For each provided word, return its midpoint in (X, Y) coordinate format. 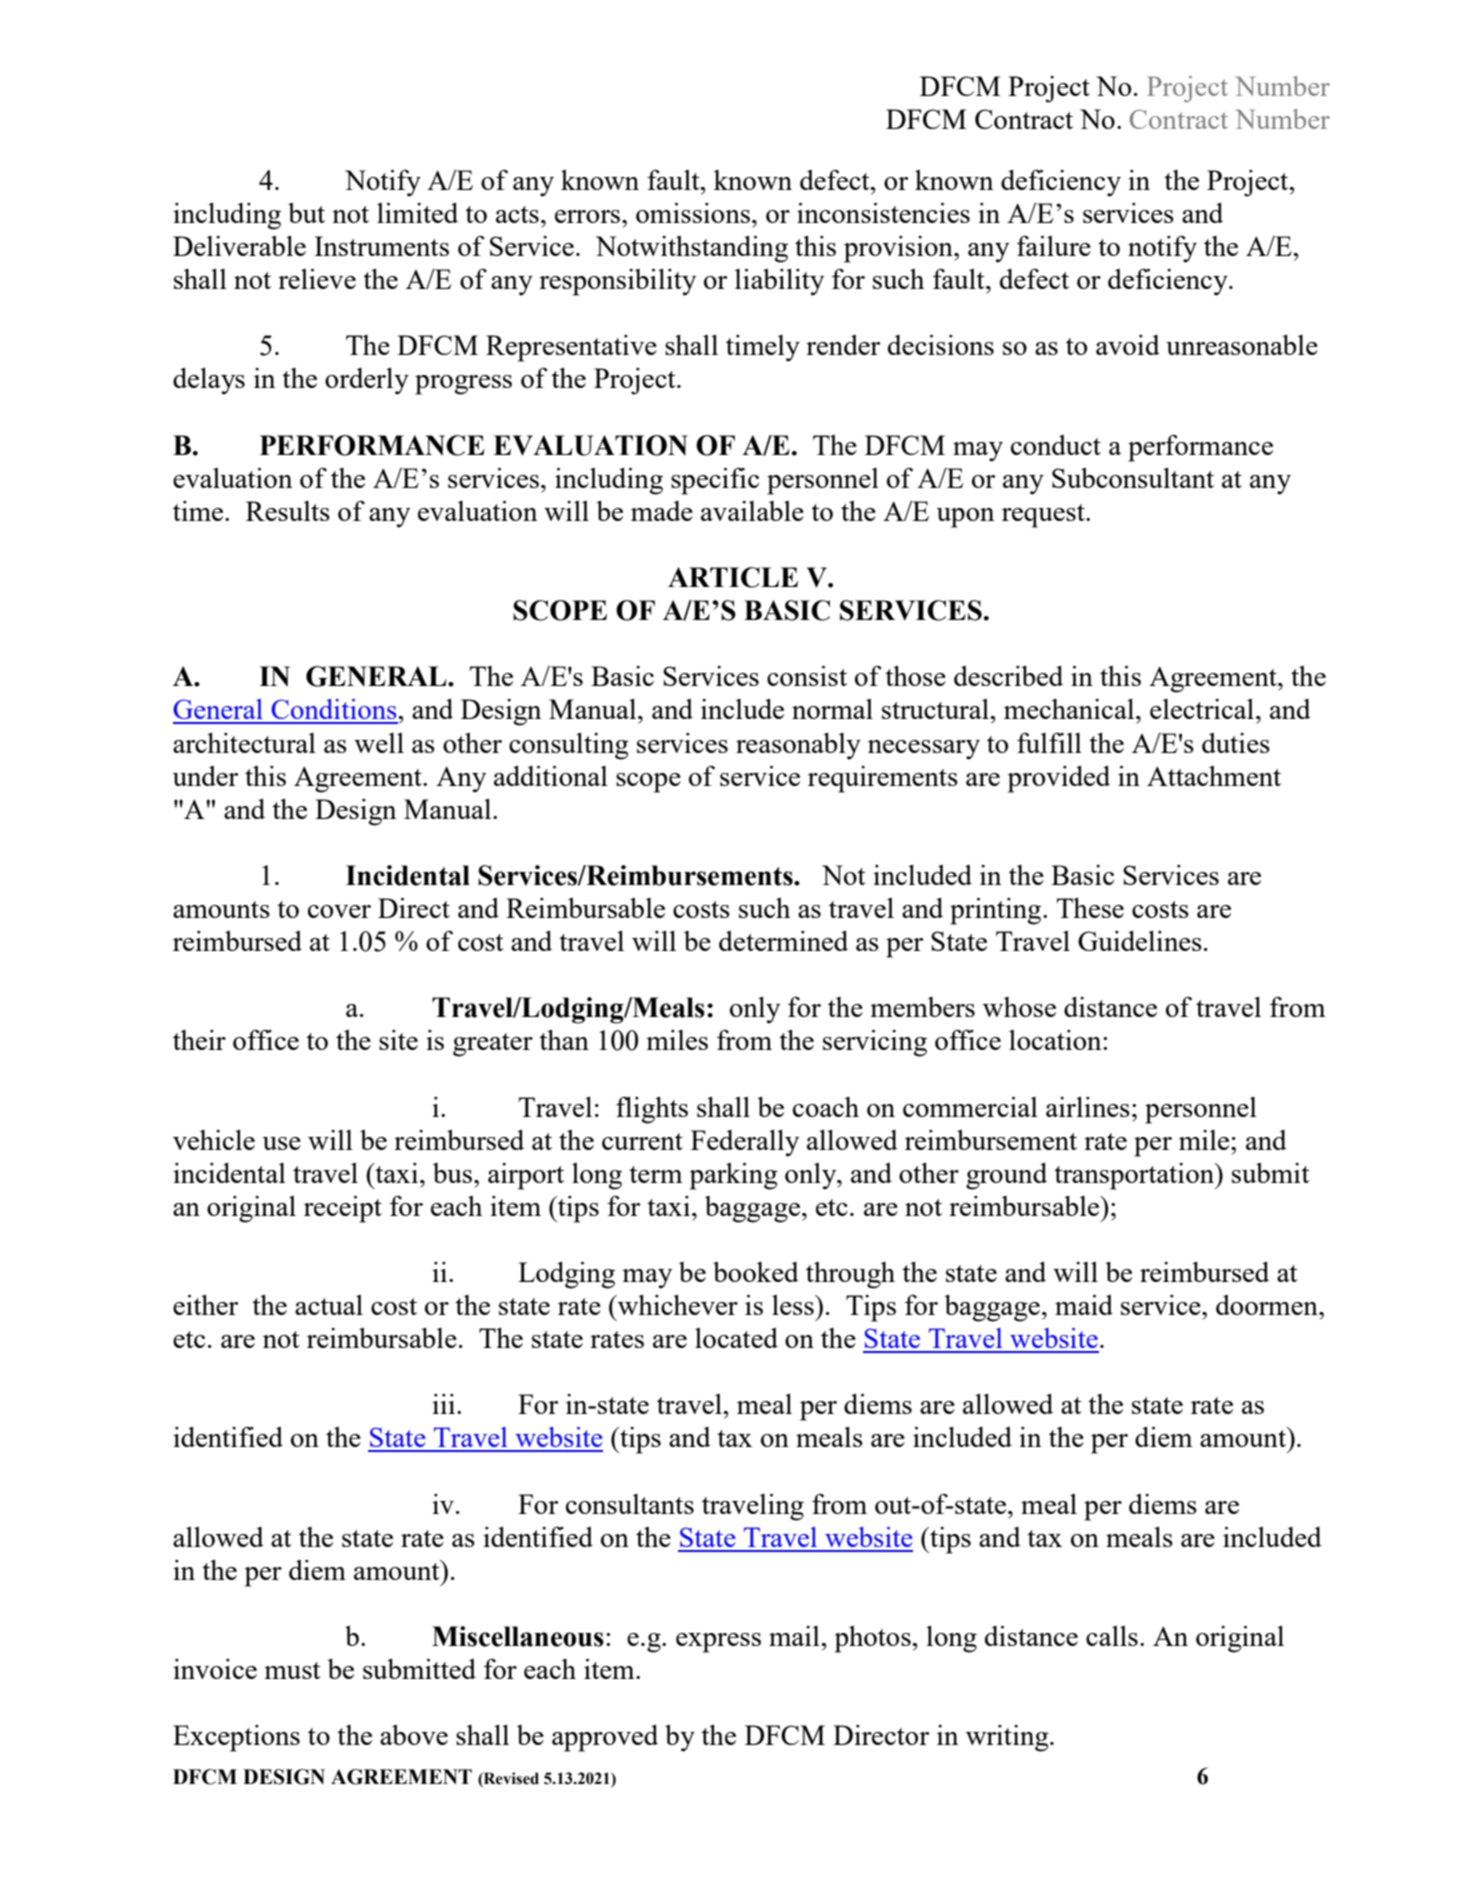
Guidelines (1140, 941)
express (718, 1643)
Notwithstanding (692, 249)
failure (1054, 246)
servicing (875, 1043)
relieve (317, 279)
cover (339, 911)
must (292, 1670)
